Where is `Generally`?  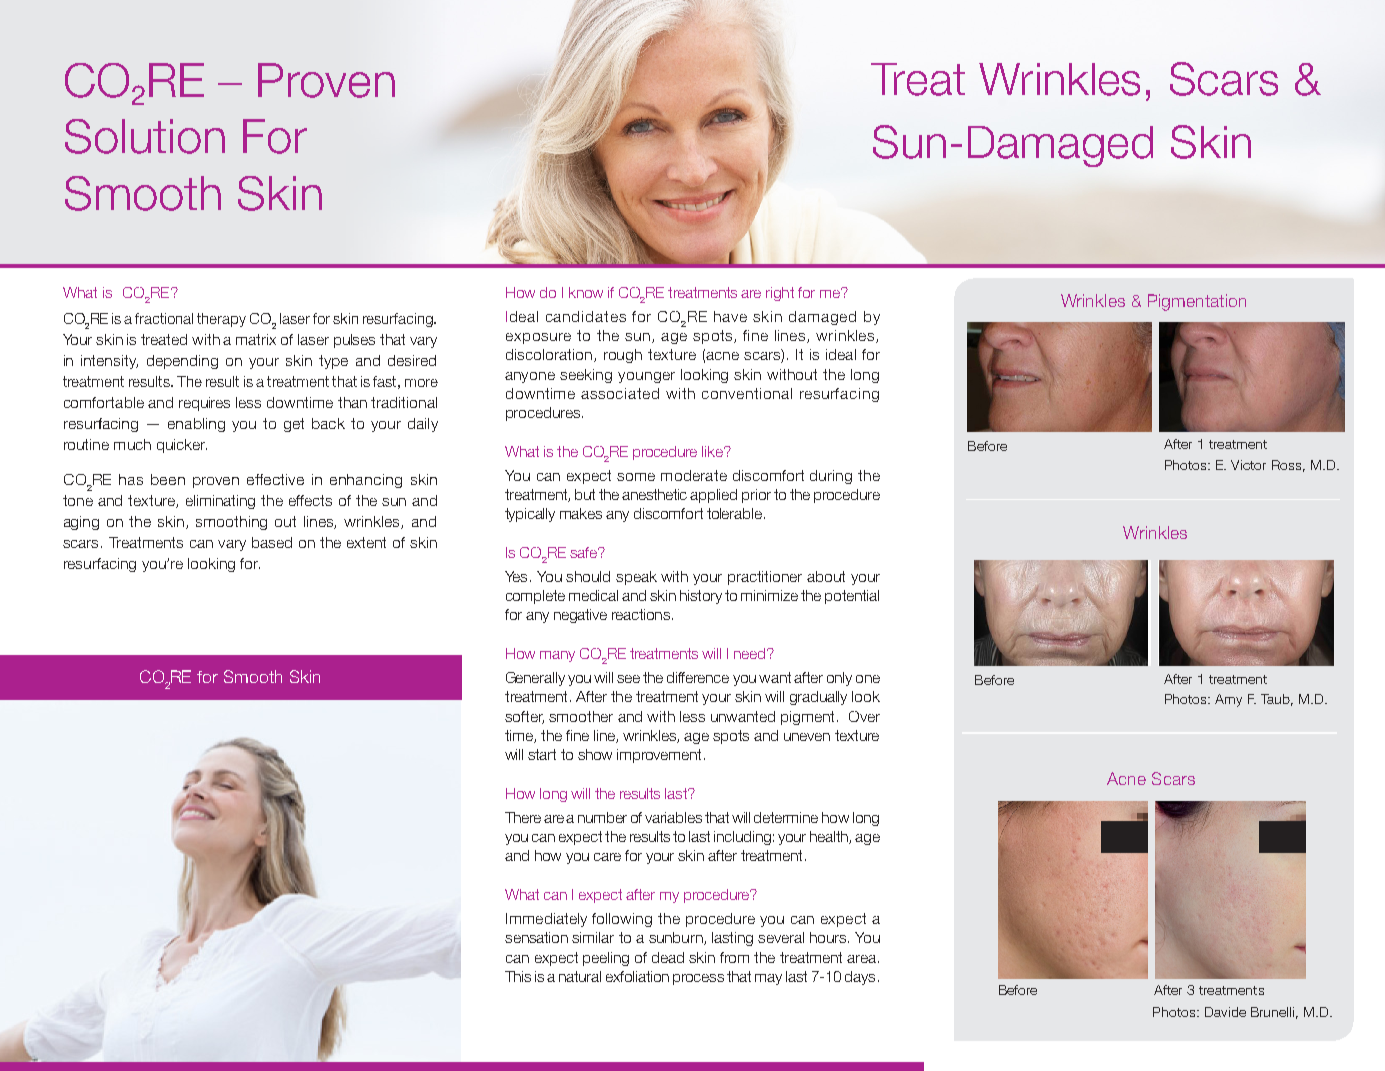
Generally is located at coordinates (535, 679).
